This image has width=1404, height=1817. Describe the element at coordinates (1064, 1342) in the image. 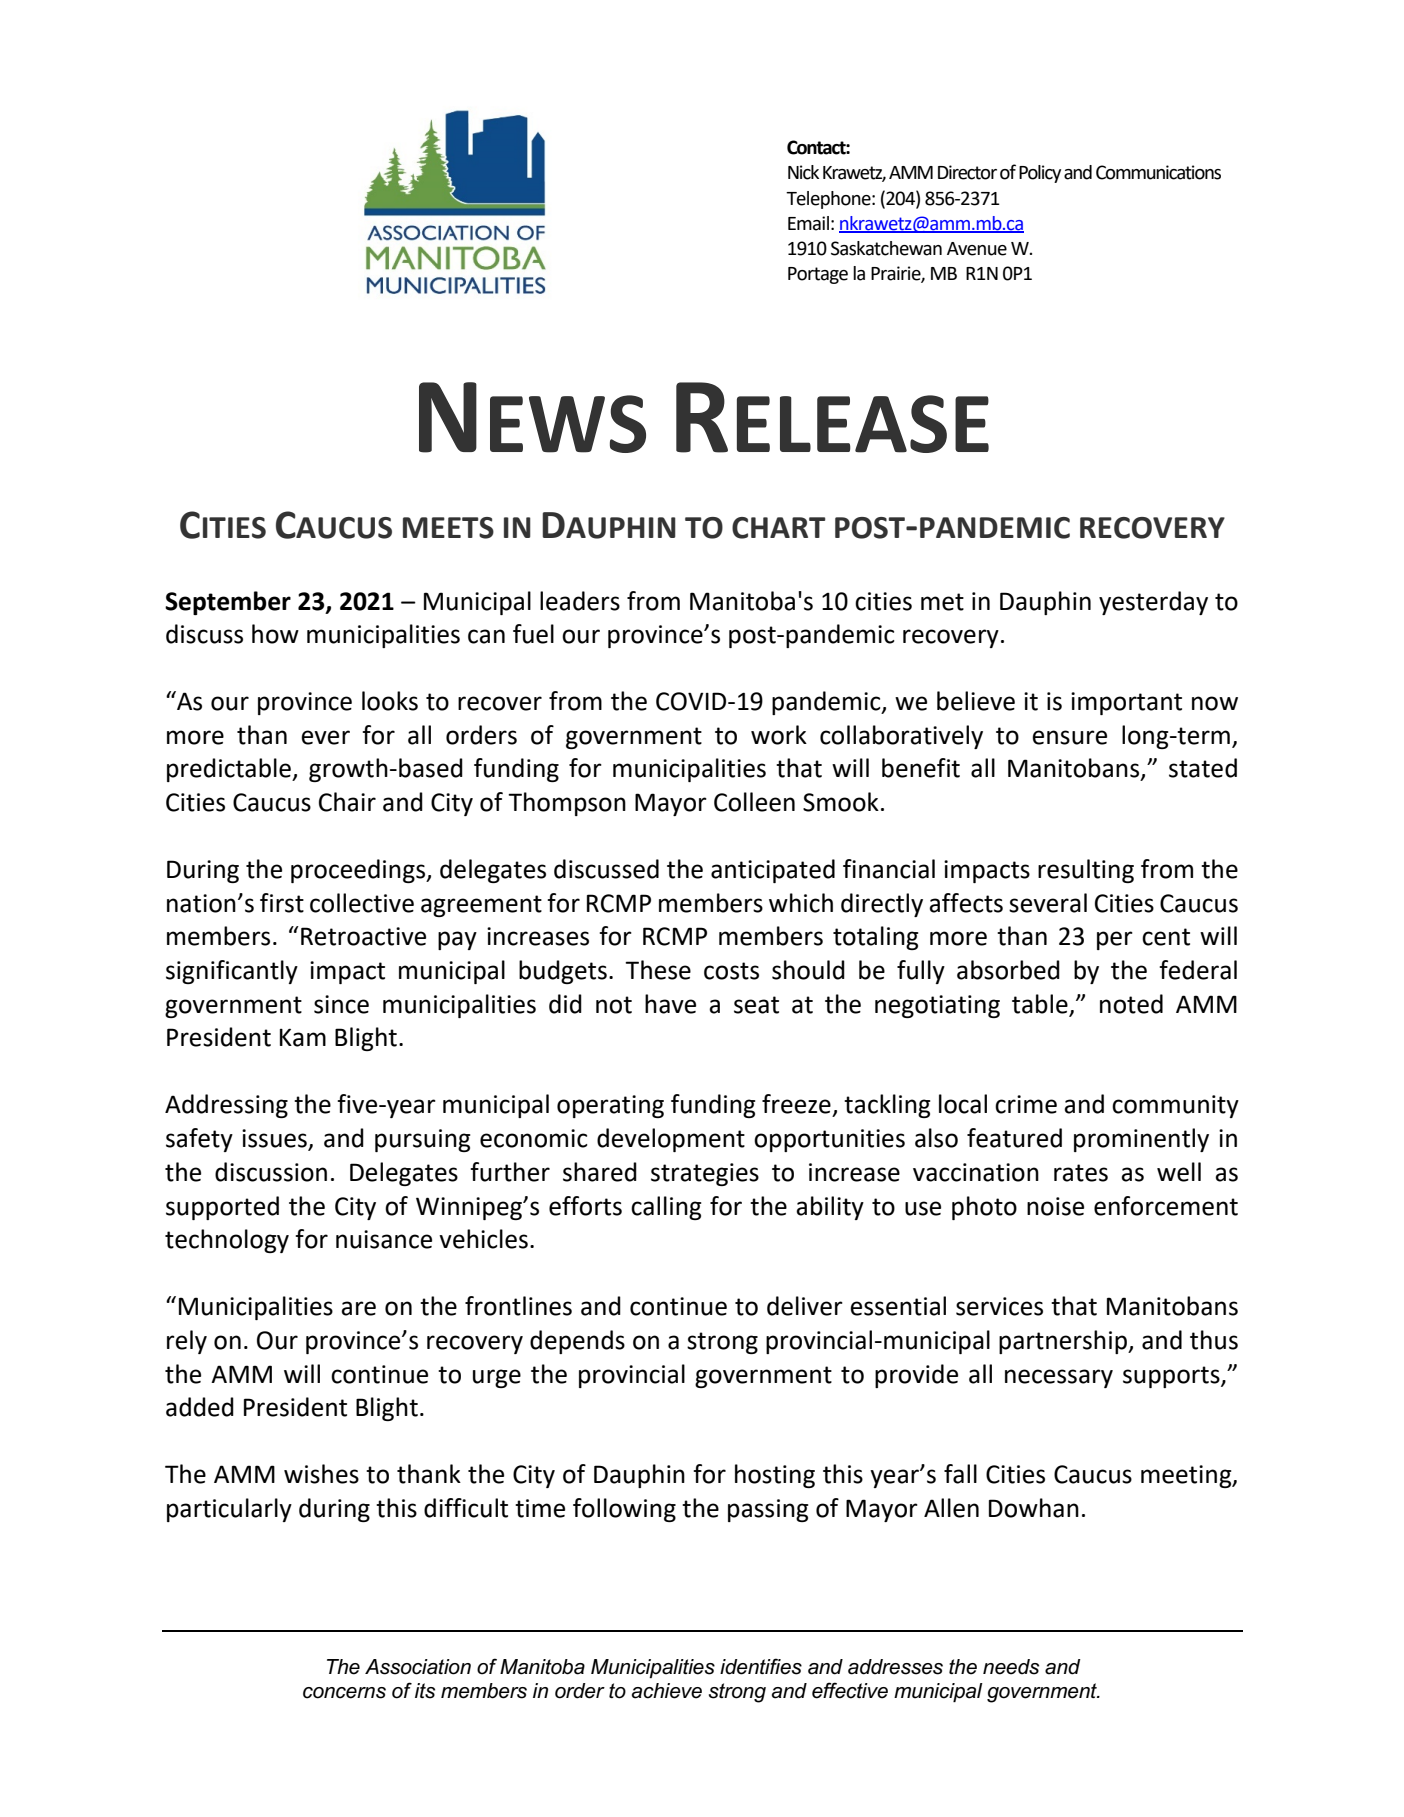

I see `partnership` at that location.
